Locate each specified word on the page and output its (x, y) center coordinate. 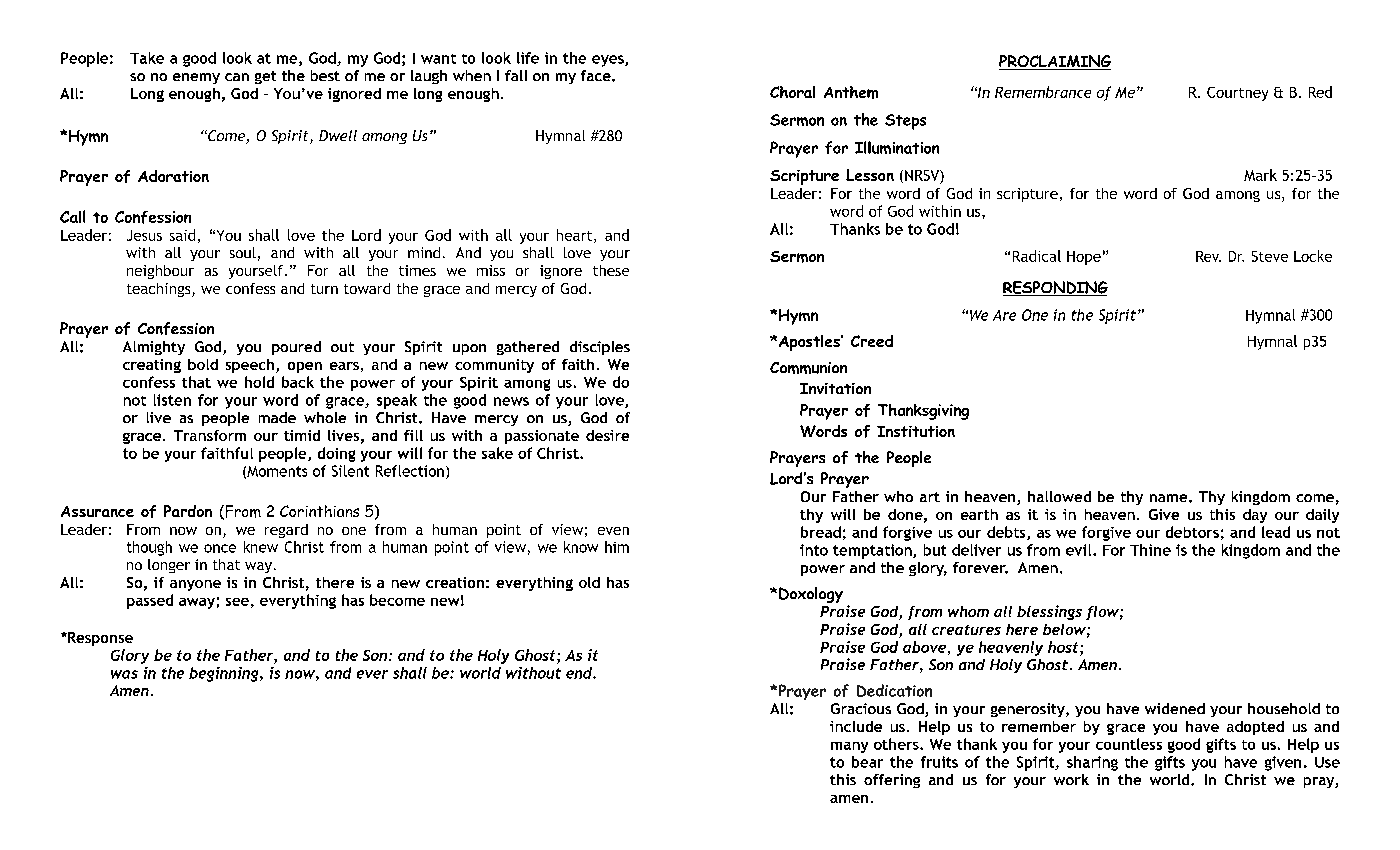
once (220, 548)
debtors (1192, 532)
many (849, 747)
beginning (225, 674)
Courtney (1237, 94)
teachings (160, 290)
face (597, 75)
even (613, 531)
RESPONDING (1055, 288)
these (611, 270)
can (237, 77)
